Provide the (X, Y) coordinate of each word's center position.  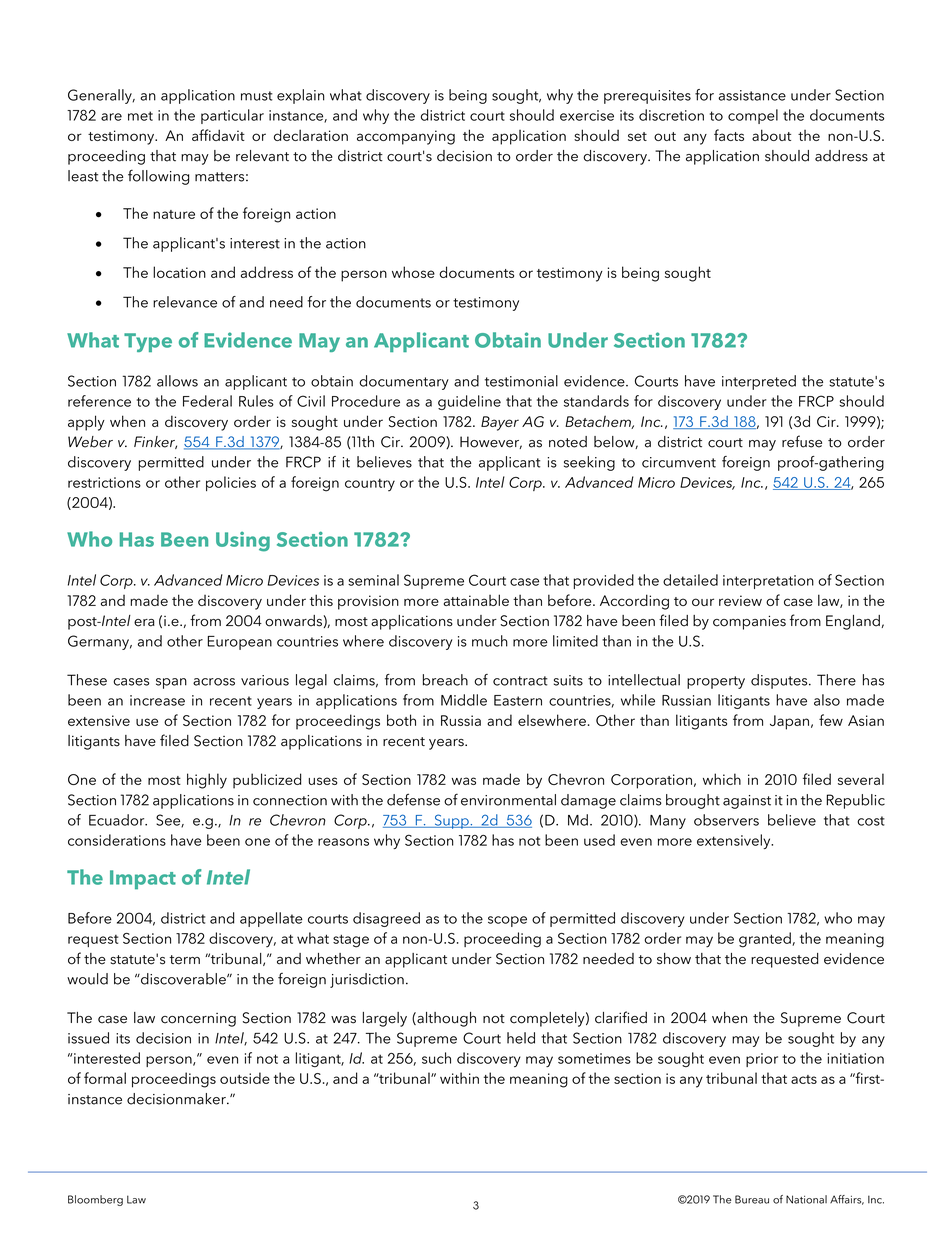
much (490, 641)
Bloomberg (95, 1200)
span (171, 683)
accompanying (406, 137)
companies (749, 622)
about (771, 135)
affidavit (218, 135)
